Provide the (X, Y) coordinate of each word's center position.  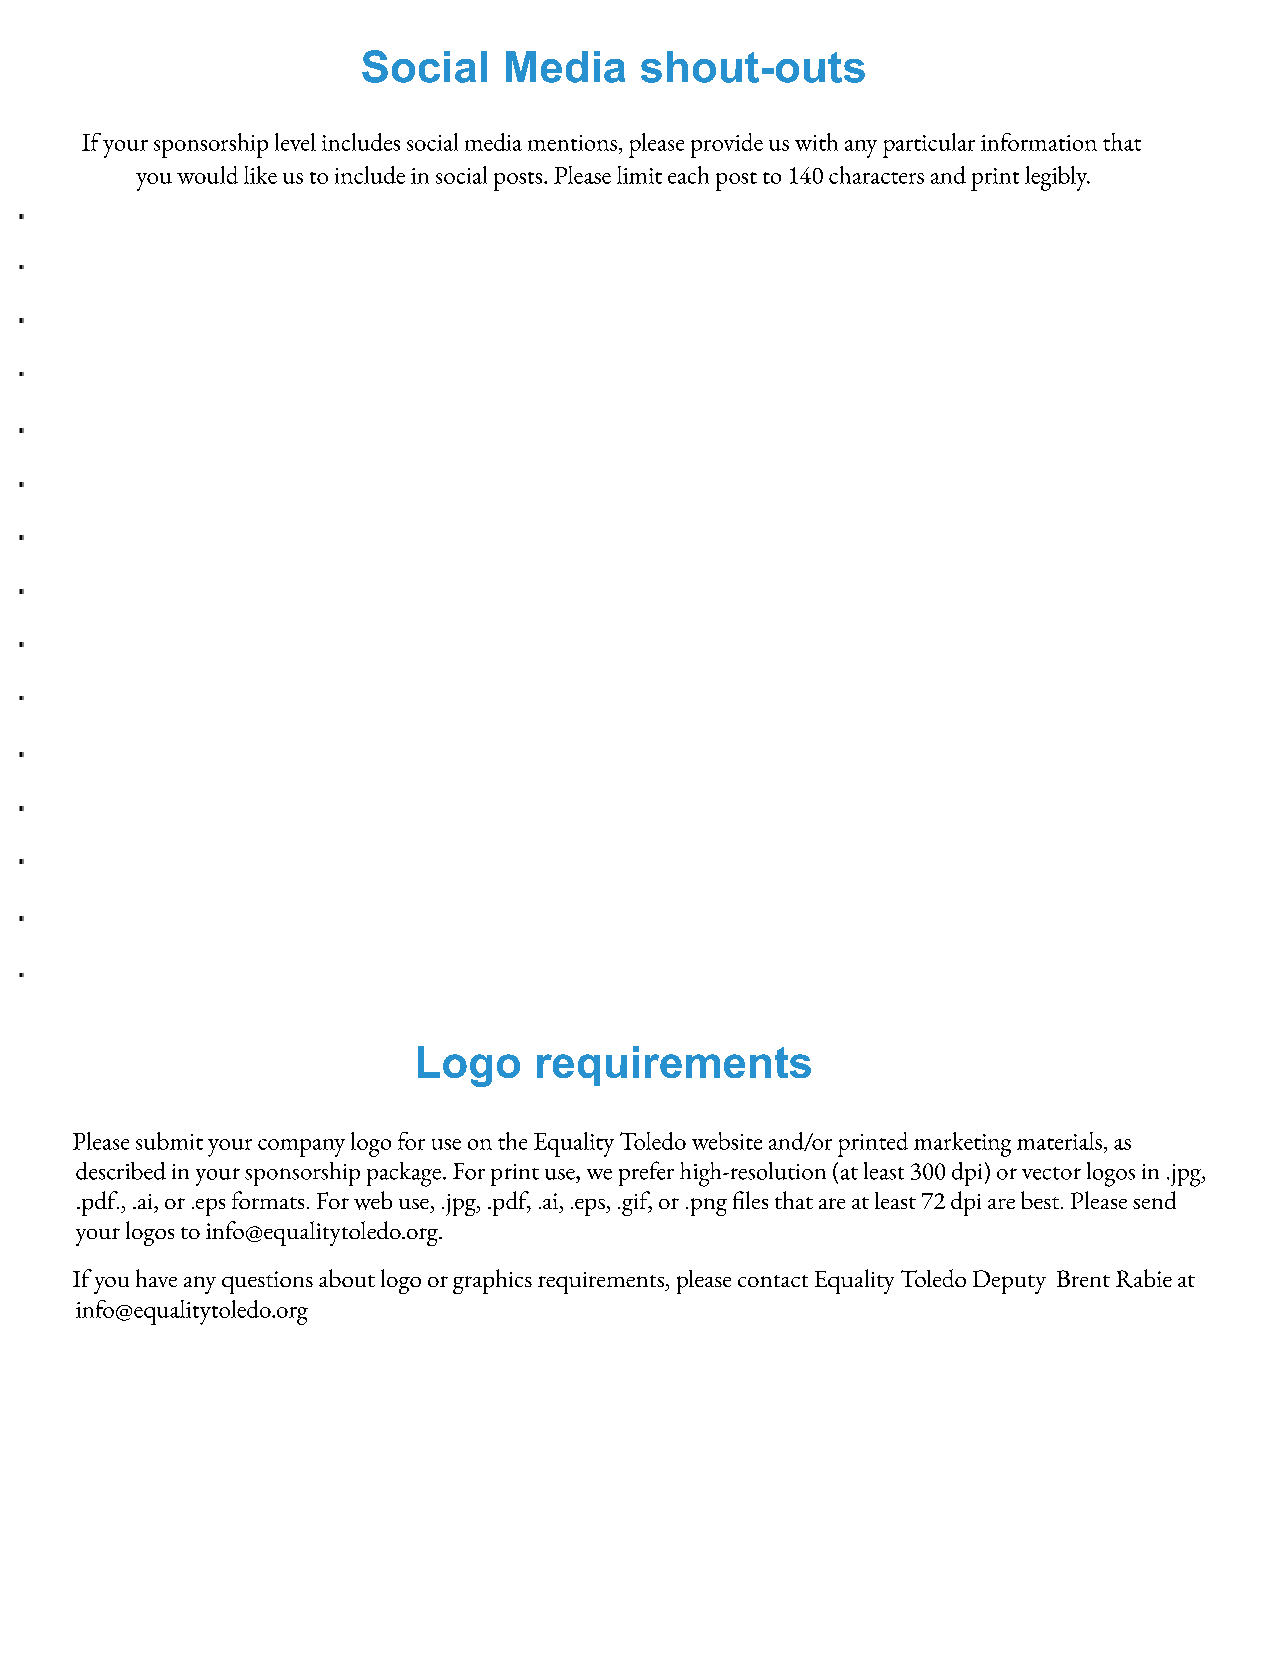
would (207, 175)
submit (169, 1141)
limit (639, 175)
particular (929, 145)
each (688, 175)
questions (267, 1282)
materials (1059, 1141)
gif (637, 1203)
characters (876, 175)
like (260, 175)
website (727, 1141)
